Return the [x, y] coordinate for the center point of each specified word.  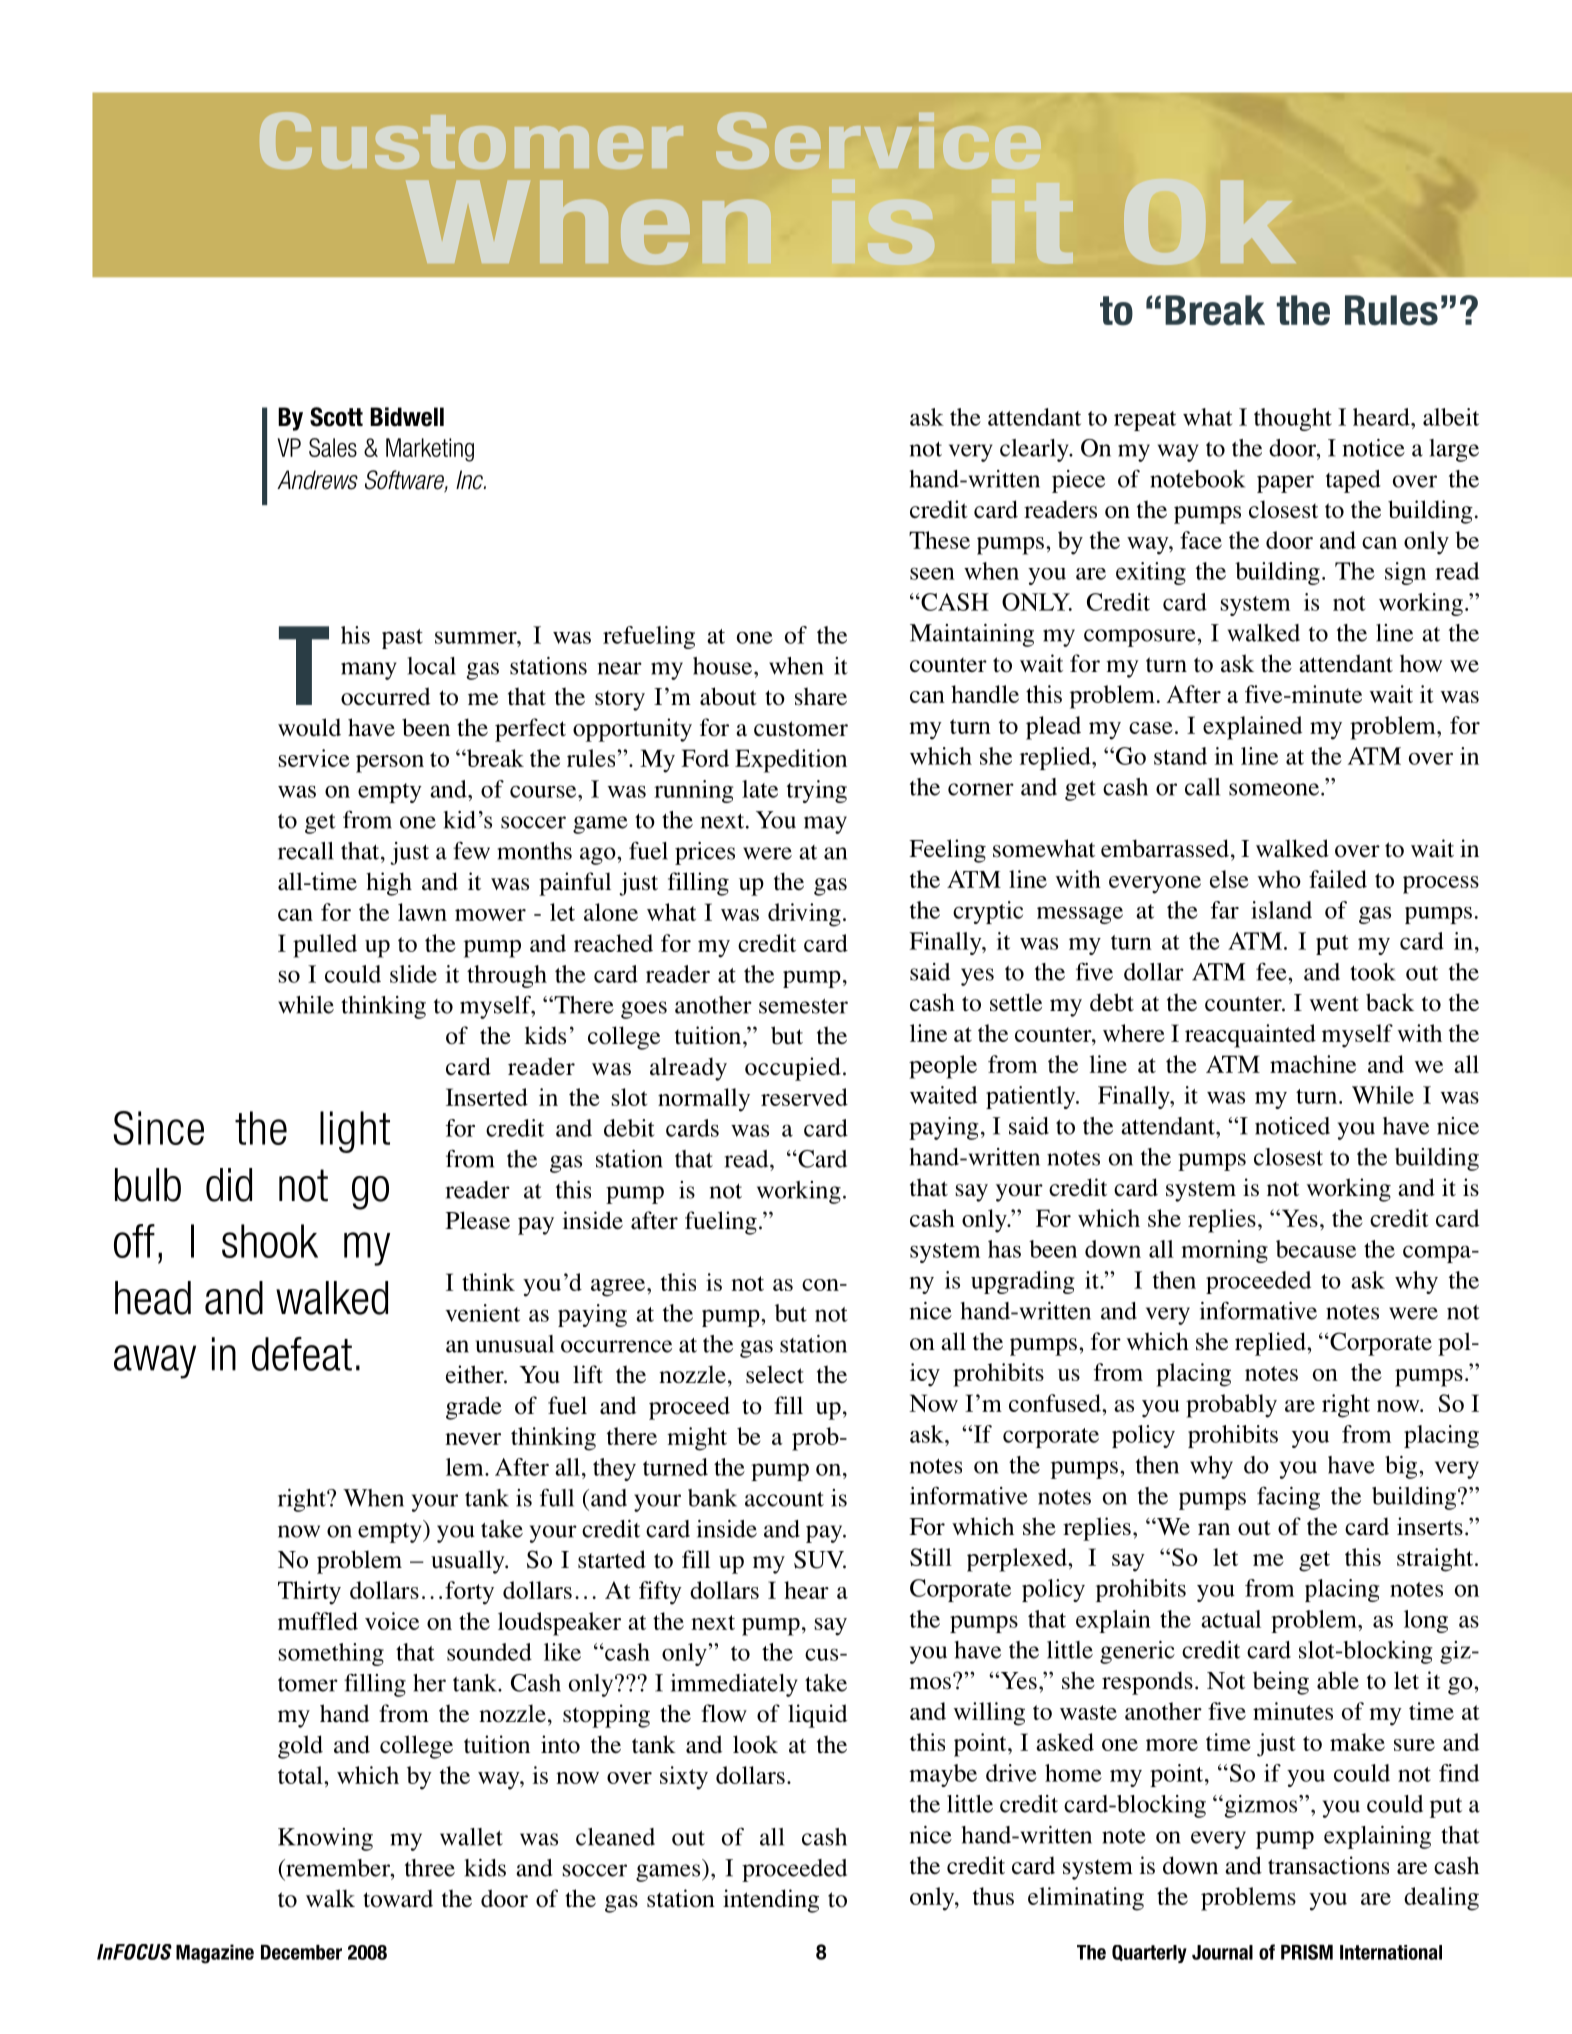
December [301, 1952]
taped [1353, 481]
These [939, 540]
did [229, 1185]
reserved [804, 1097]
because [1316, 1249]
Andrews [317, 480]
